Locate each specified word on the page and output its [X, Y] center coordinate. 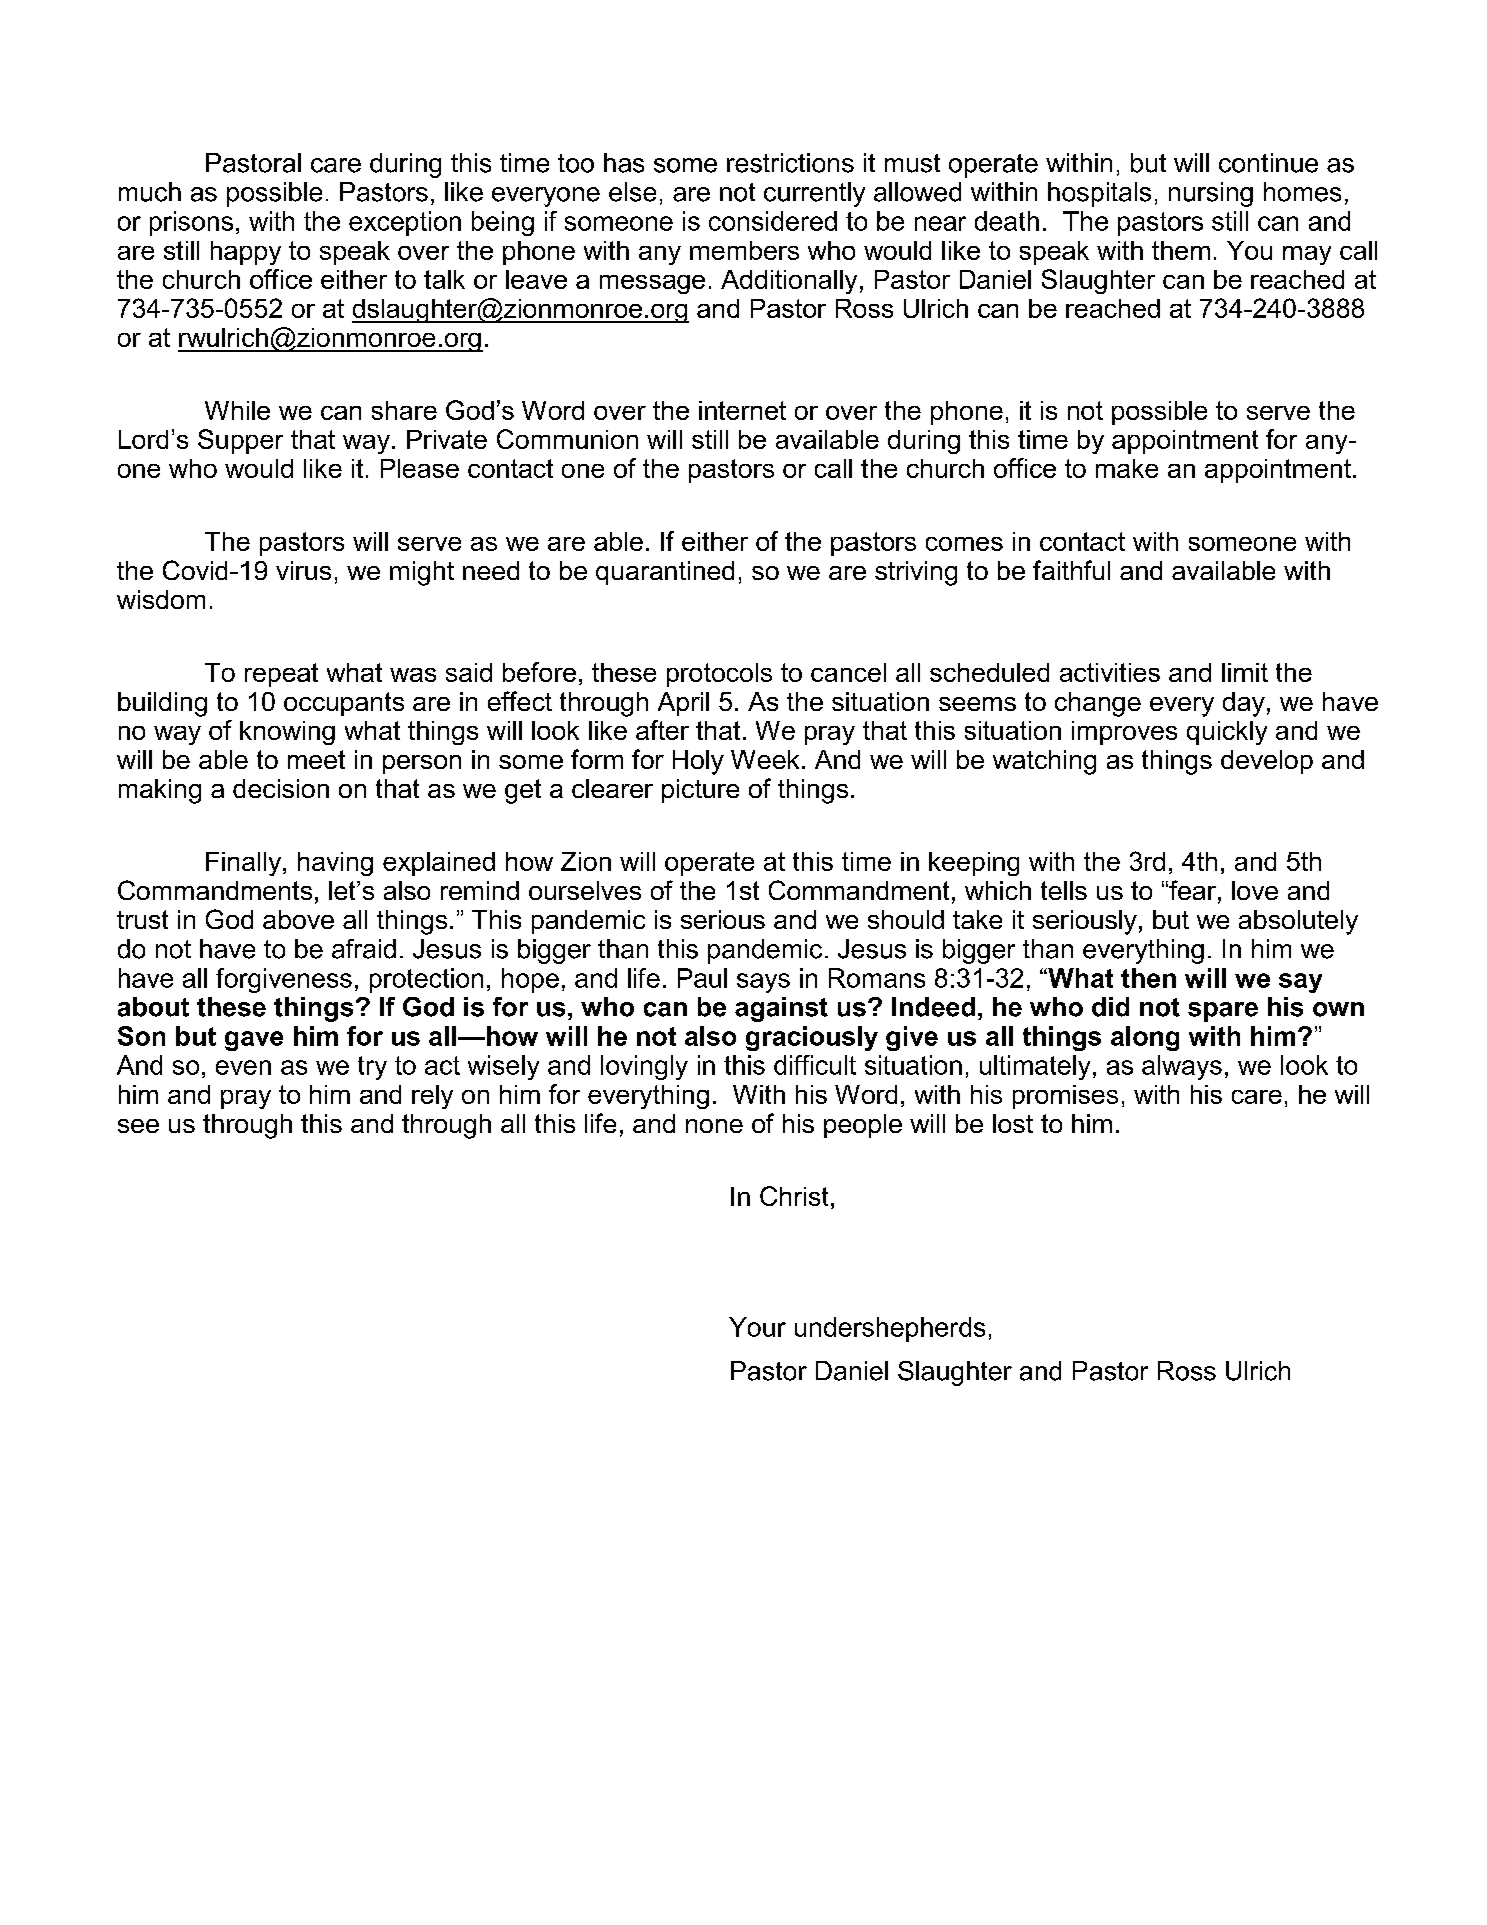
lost [1013, 1123]
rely [432, 1097]
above [298, 919]
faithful [1071, 570]
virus [303, 570]
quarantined [665, 573]
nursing [1211, 194]
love [1255, 890]
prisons [191, 223]
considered [773, 221]
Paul [702, 978]
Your [757, 1327]
